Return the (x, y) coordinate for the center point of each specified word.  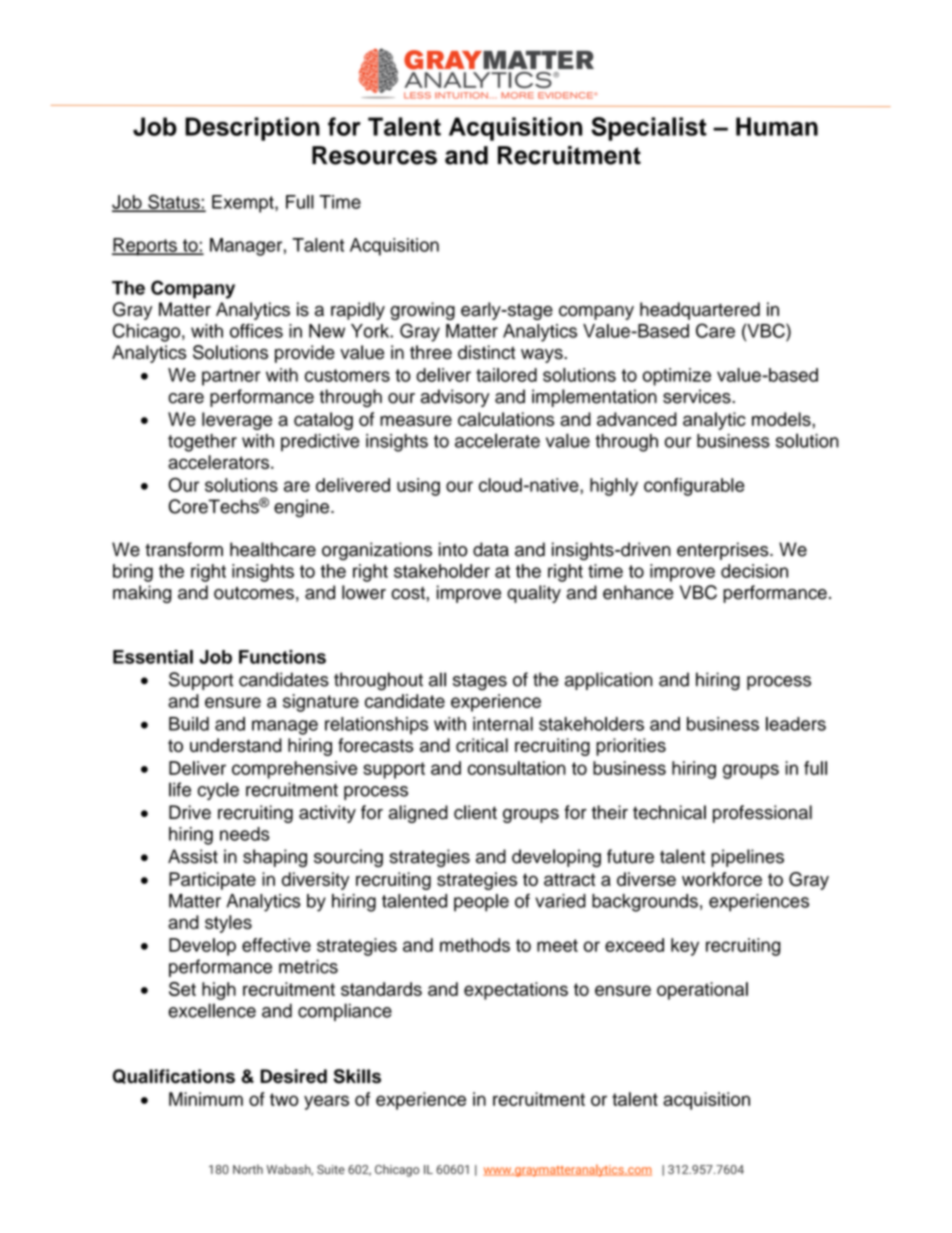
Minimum (206, 1099)
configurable (694, 487)
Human (777, 126)
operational (702, 991)
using (418, 487)
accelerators (220, 462)
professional (762, 814)
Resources (374, 155)
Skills (357, 1076)
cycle (218, 791)
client (475, 812)
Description (252, 129)
